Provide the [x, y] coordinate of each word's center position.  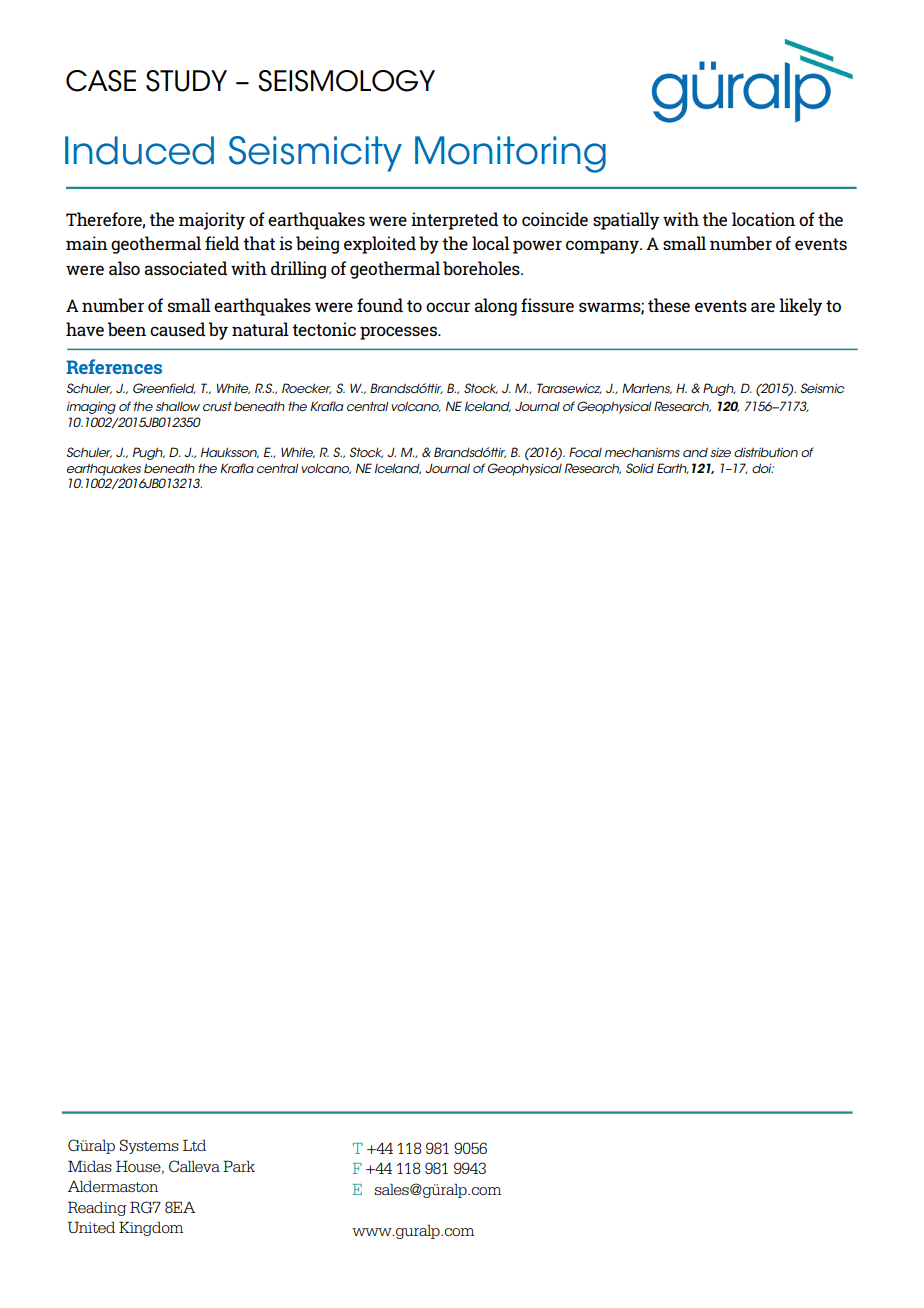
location [763, 219]
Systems [149, 1146]
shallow [178, 406]
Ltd [194, 1145]
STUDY [186, 81]
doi [763, 468]
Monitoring [510, 154]
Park [239, 1166]
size [720, 452]
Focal [585, 452]
